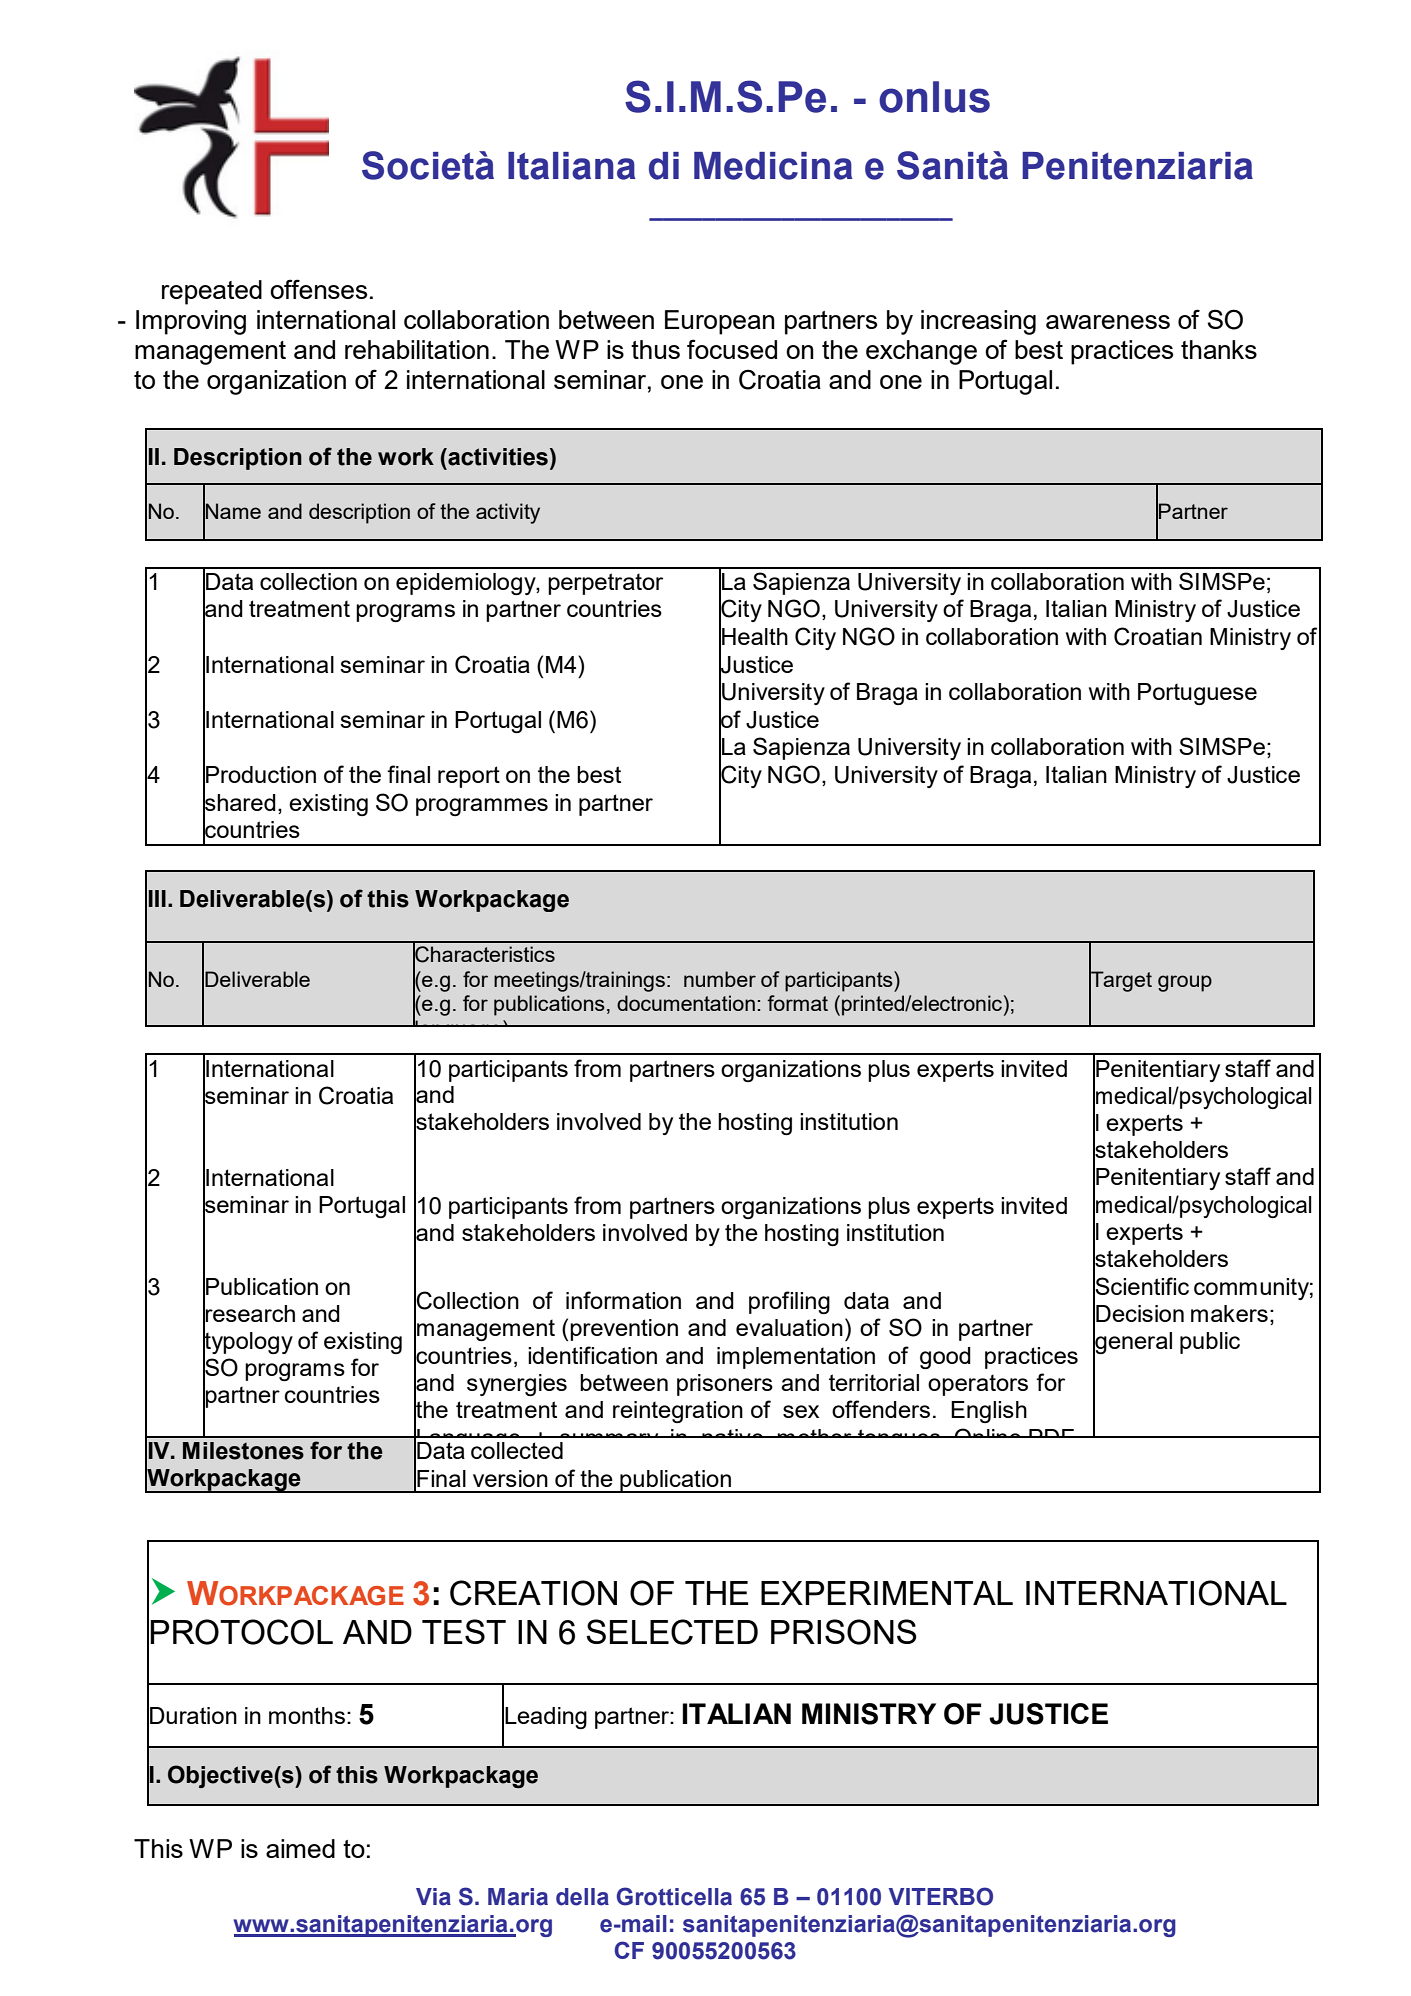 The height and width of the image is (1996, 1411). What do you see at coordinates (157, 898) in the image?
I see `III` at bounding box center [157, 898].
